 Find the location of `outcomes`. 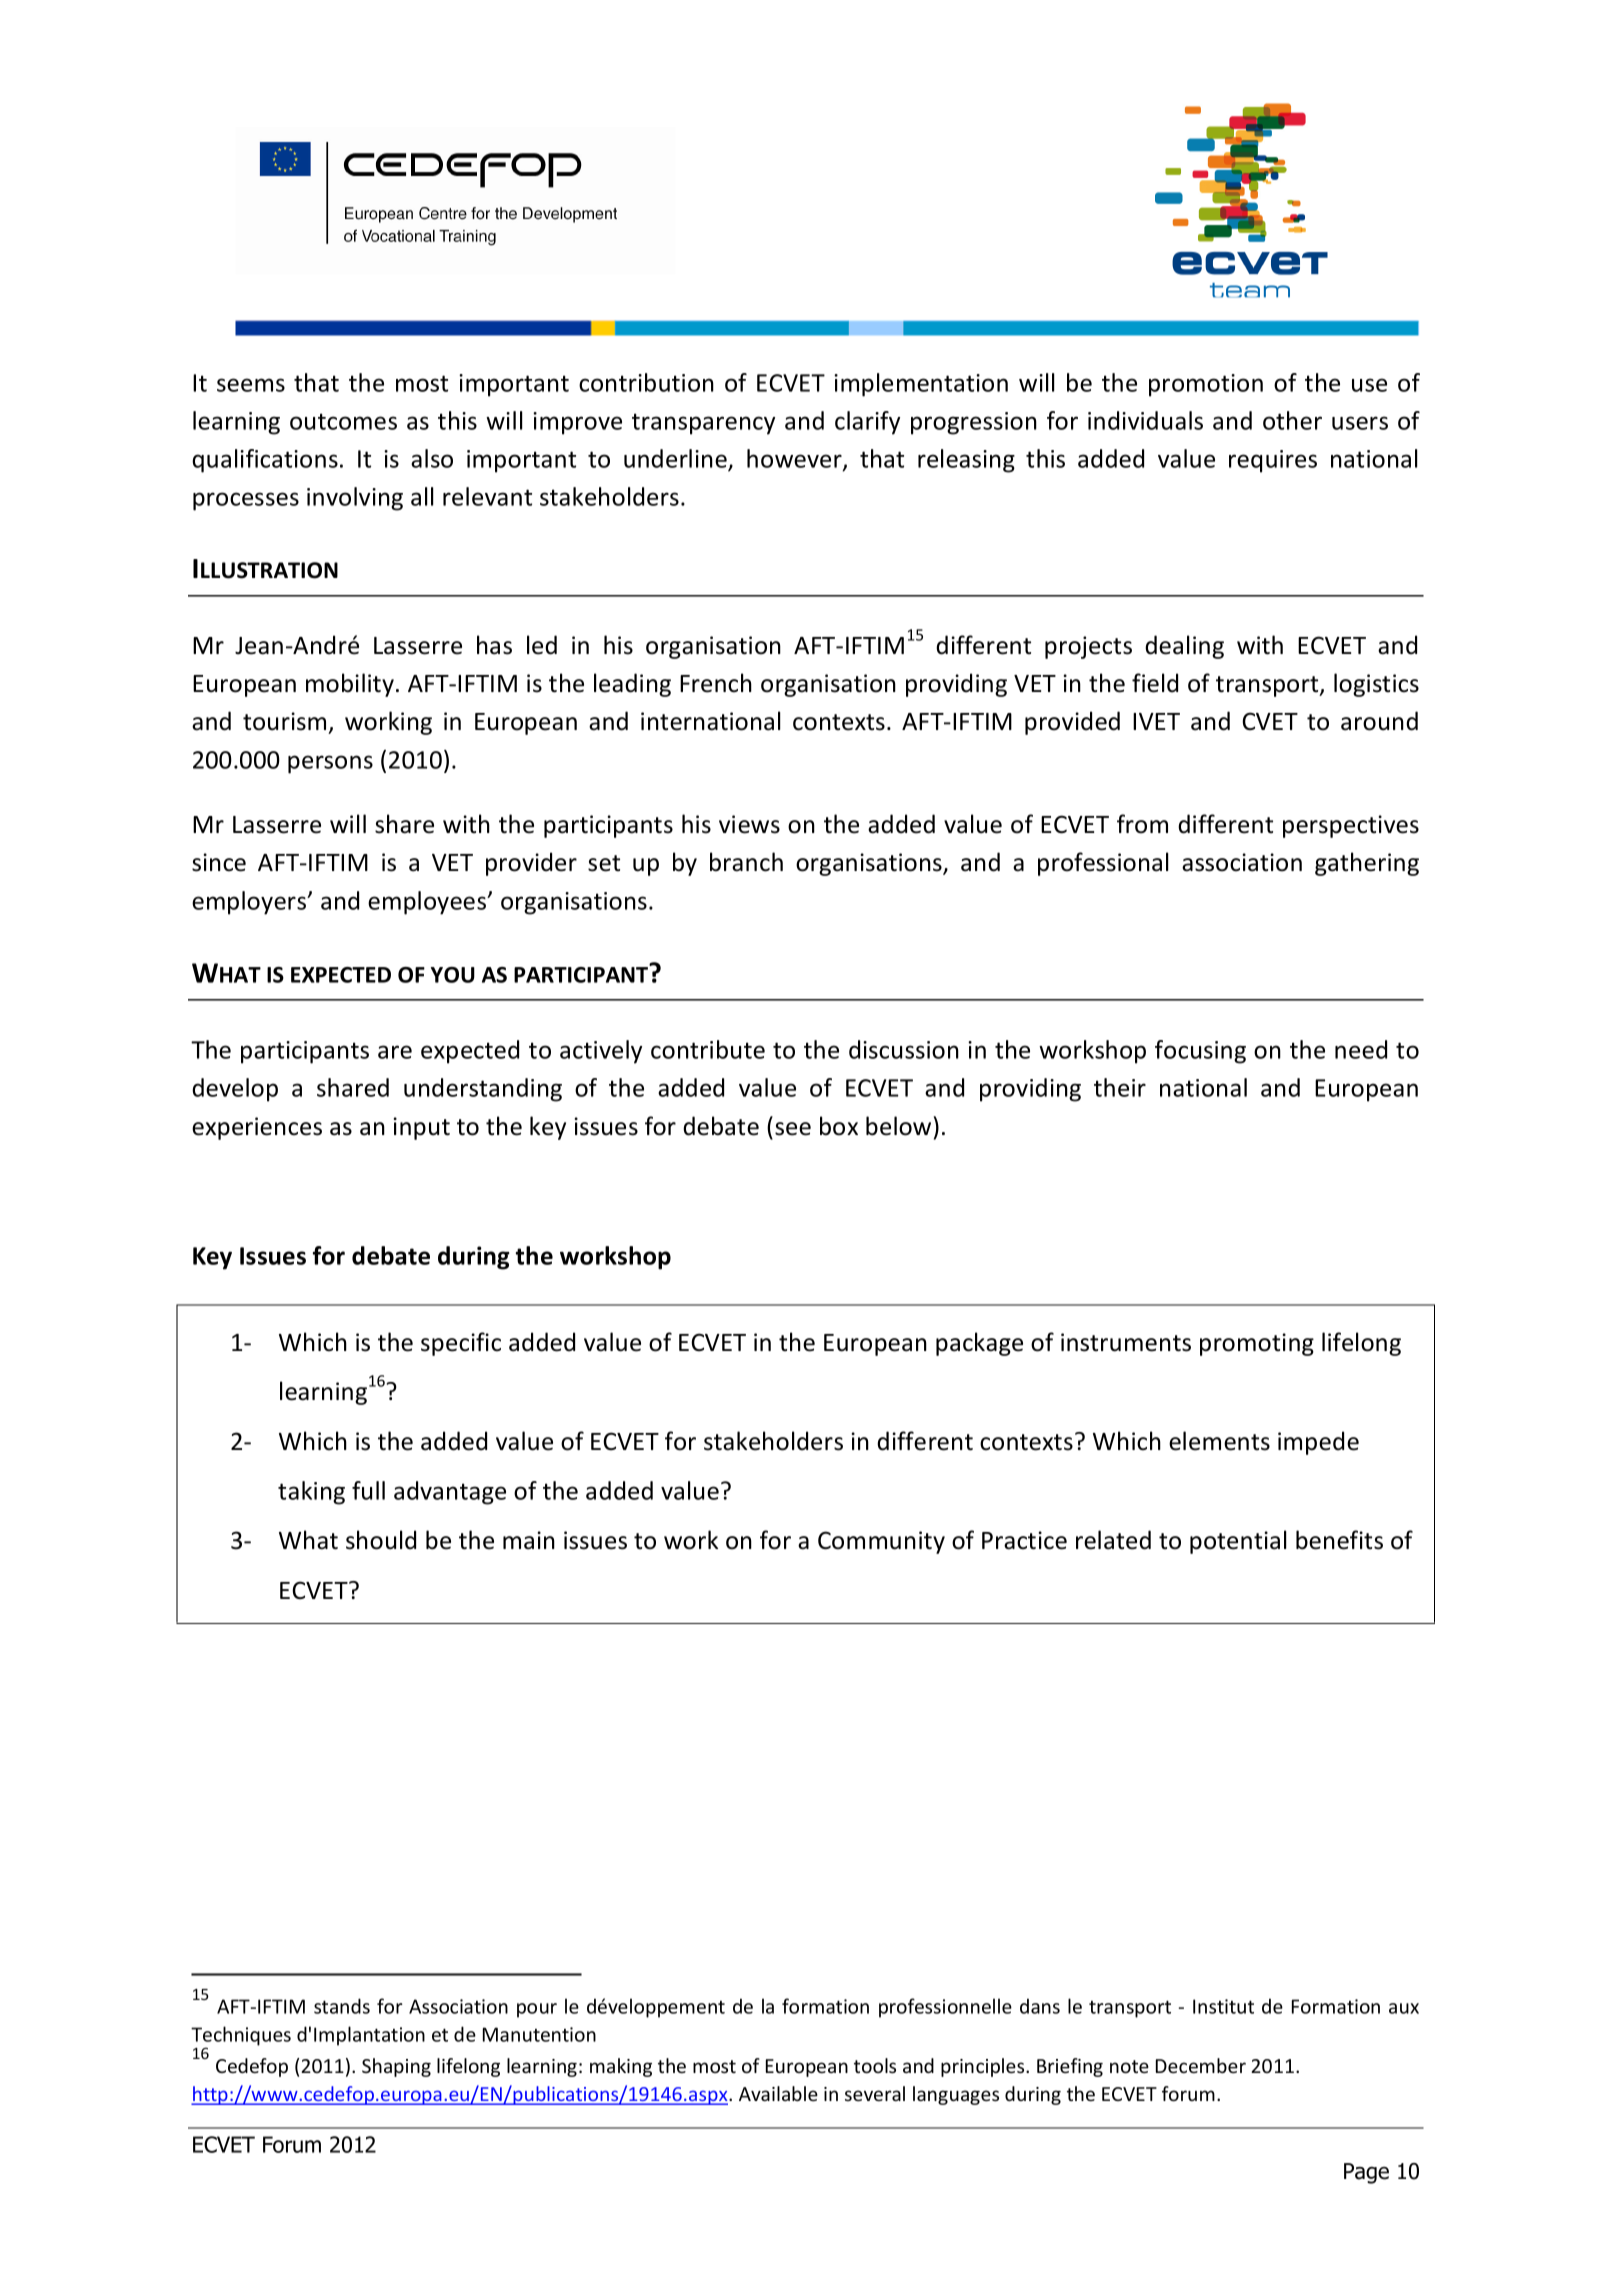

outcomes is located at coordinates (343, 421).
